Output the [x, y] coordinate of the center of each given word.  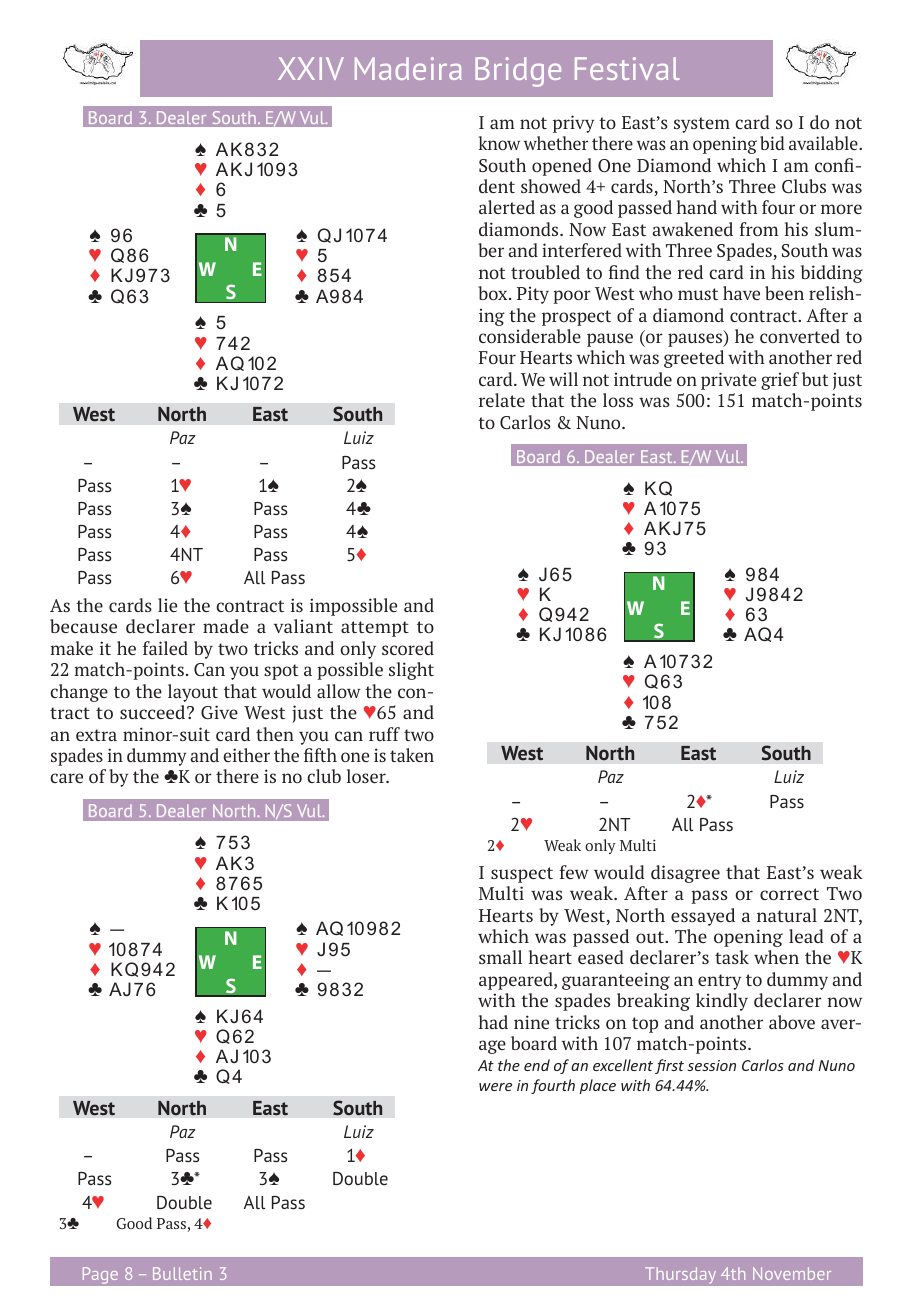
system [702, 125]
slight [411, 671]
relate [502, 400]
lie [167, 605]
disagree [685, 874]
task [732, 957]
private [729, 381]
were [495, 1087]
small [500, 957]
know [499, 143]
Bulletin [182, 1273]
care [66, 778]
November [792, 1273]
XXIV [311, 68]
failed [165, 648]
